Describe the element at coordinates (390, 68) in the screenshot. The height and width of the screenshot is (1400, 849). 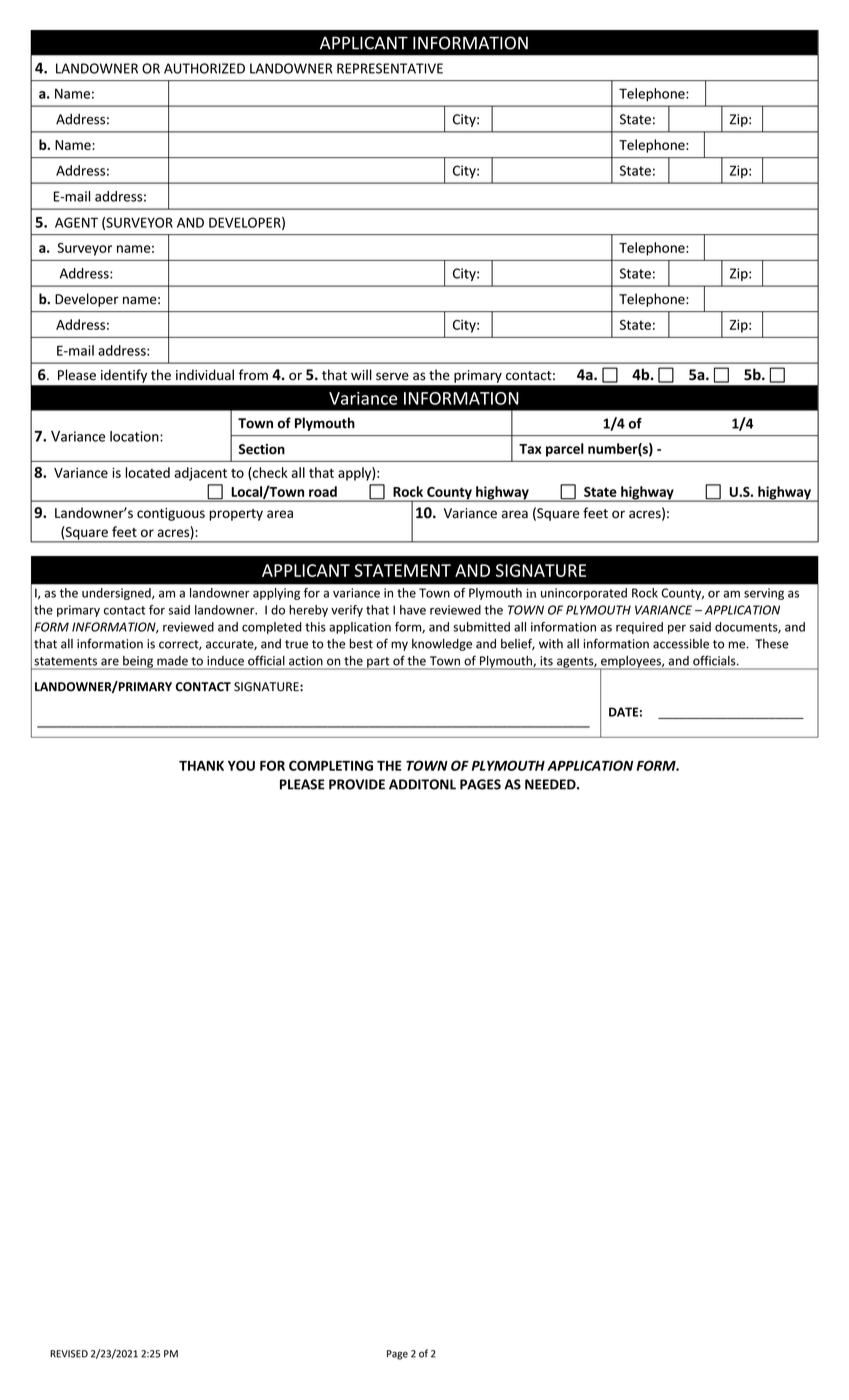
I see `REPRESENTATIVE` at that location.
